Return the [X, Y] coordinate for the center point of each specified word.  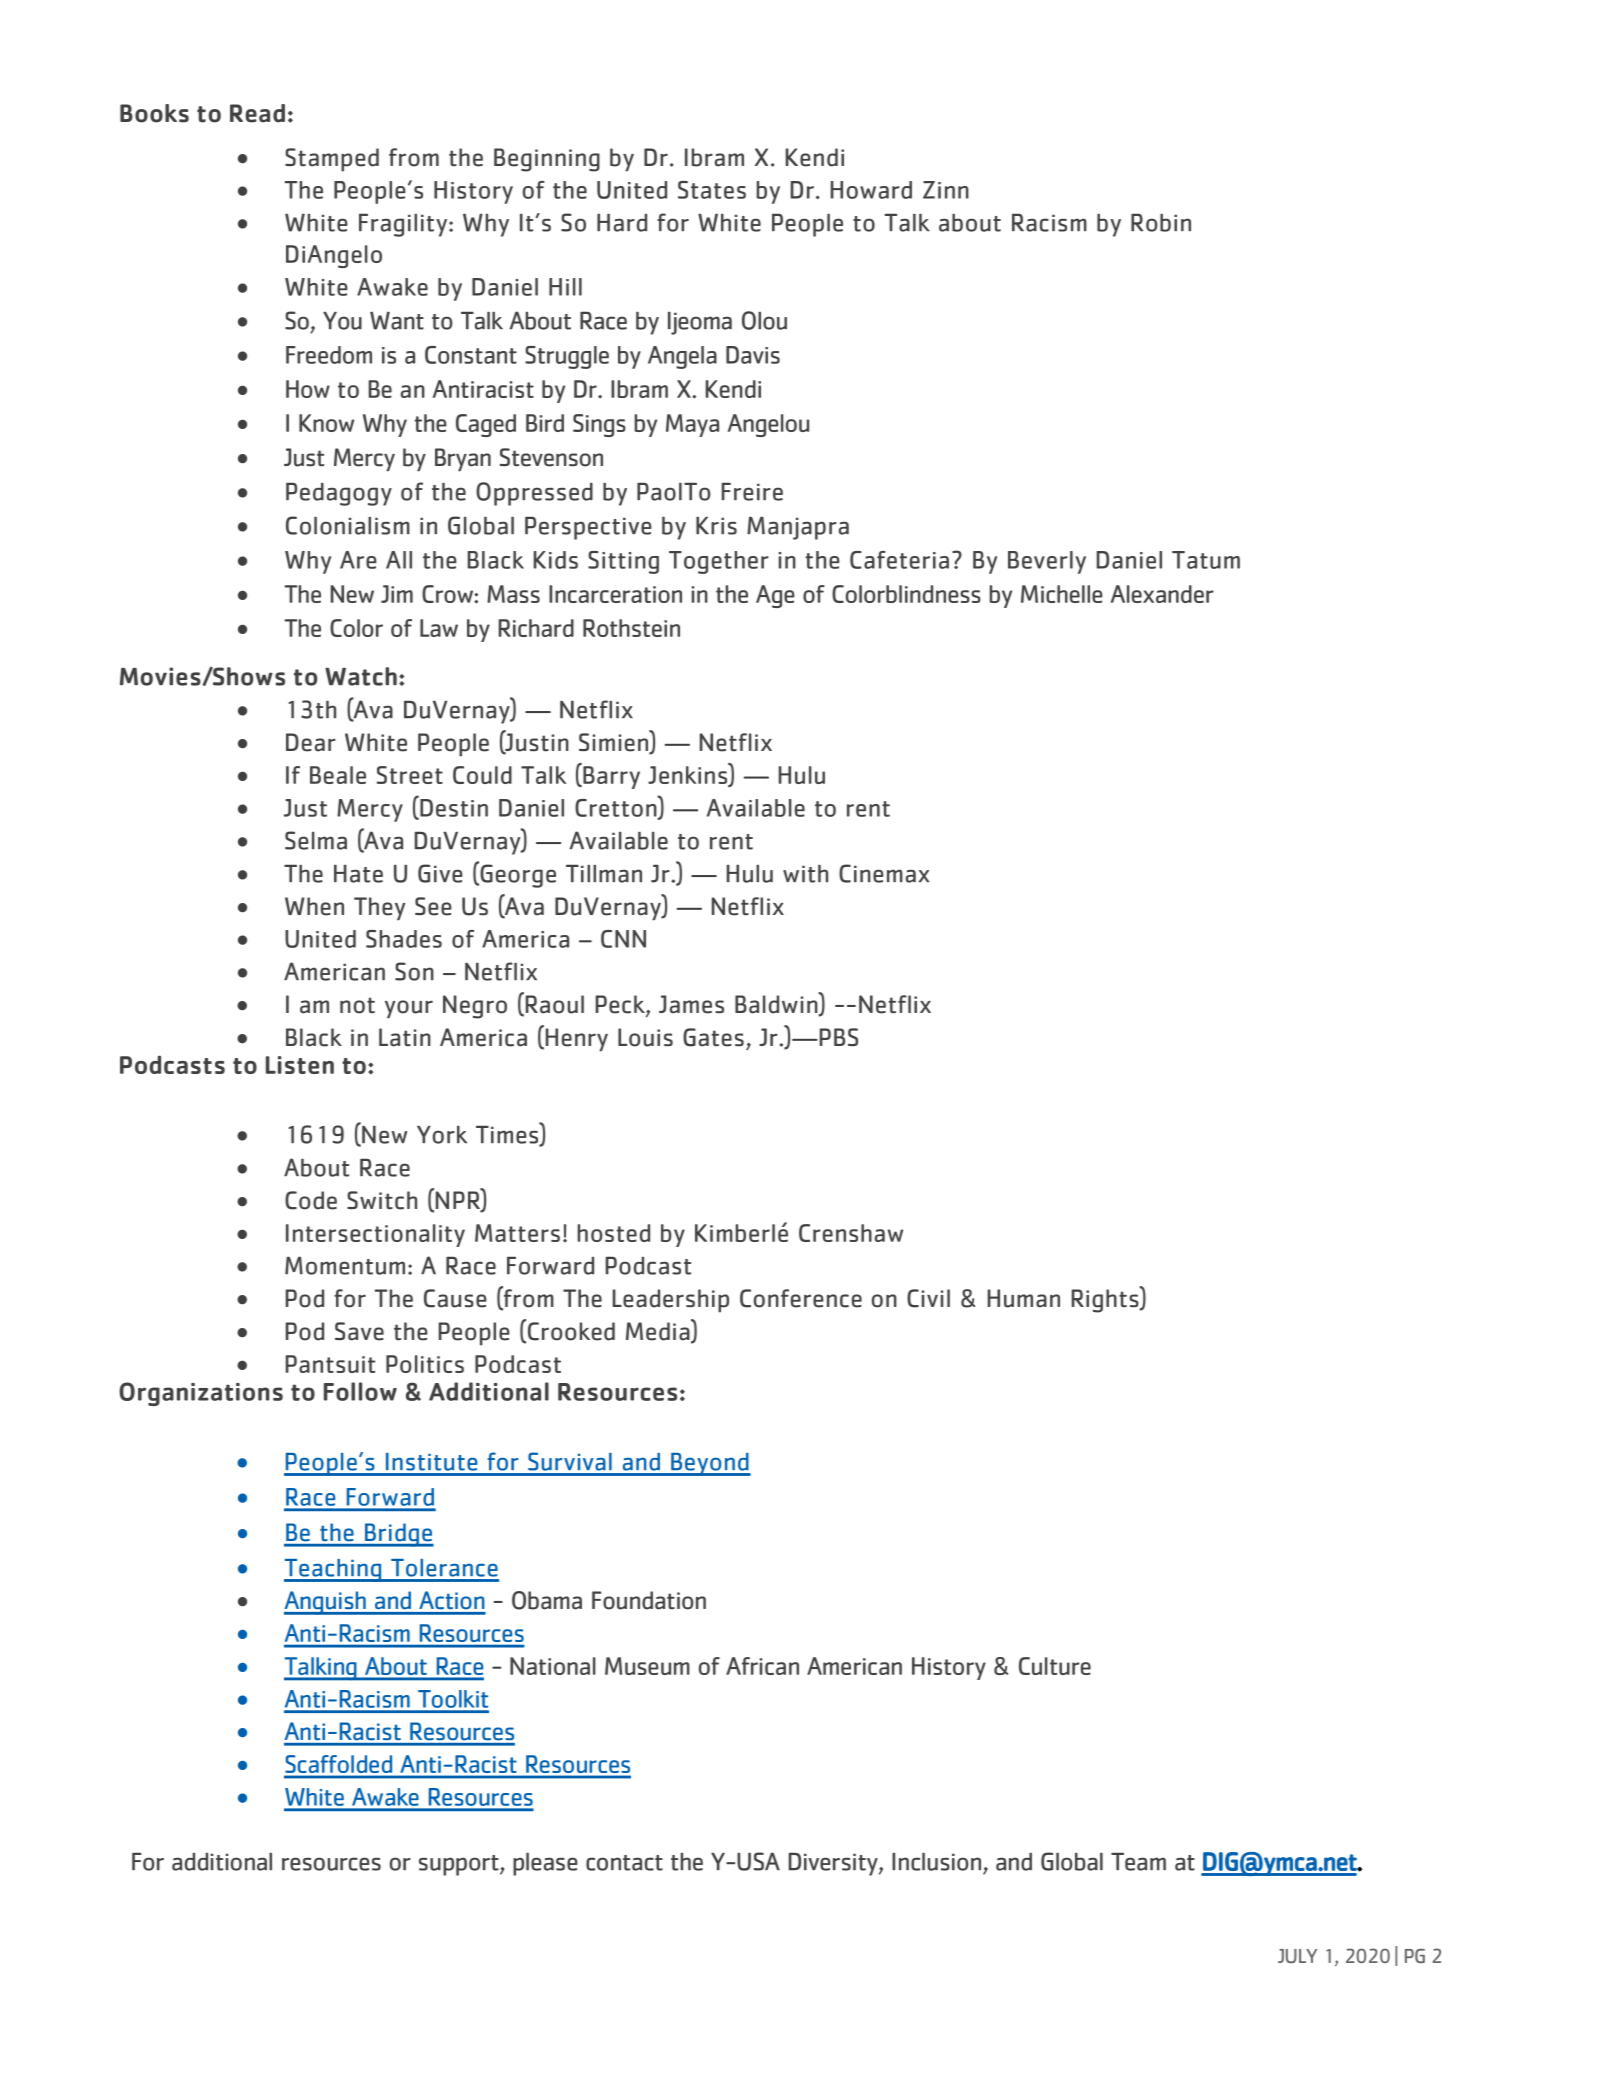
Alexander [1162, 594]
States [712, 190]
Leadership [671, 1301]
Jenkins [688, 775]
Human [1024, 1298]
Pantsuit [330, 1364]
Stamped [332, 160]
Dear [311, 742]
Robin [1161, 223]
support [460, 1865]
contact [624, 1863]
